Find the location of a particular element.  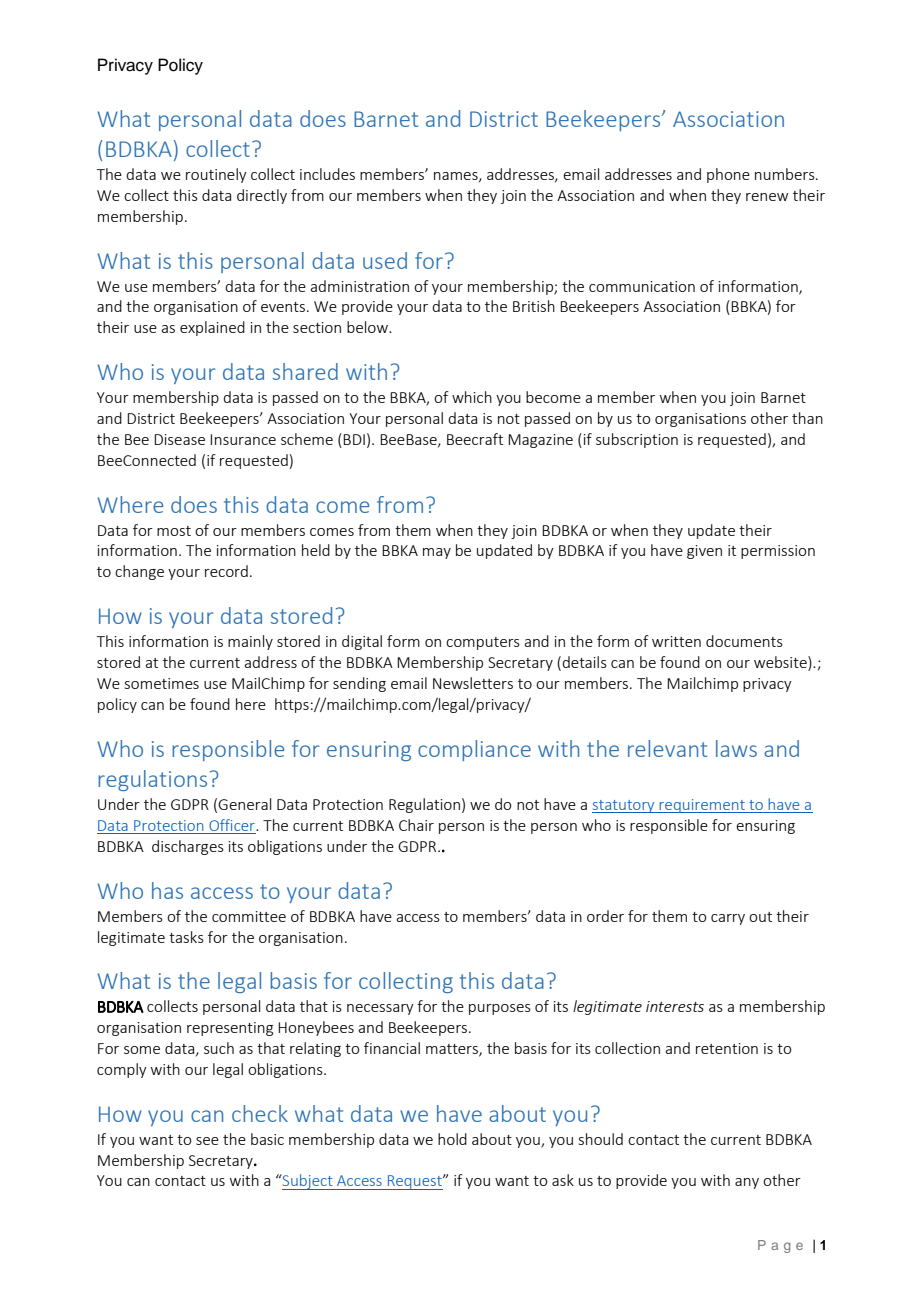

may is located at coordinates (437, 553).
